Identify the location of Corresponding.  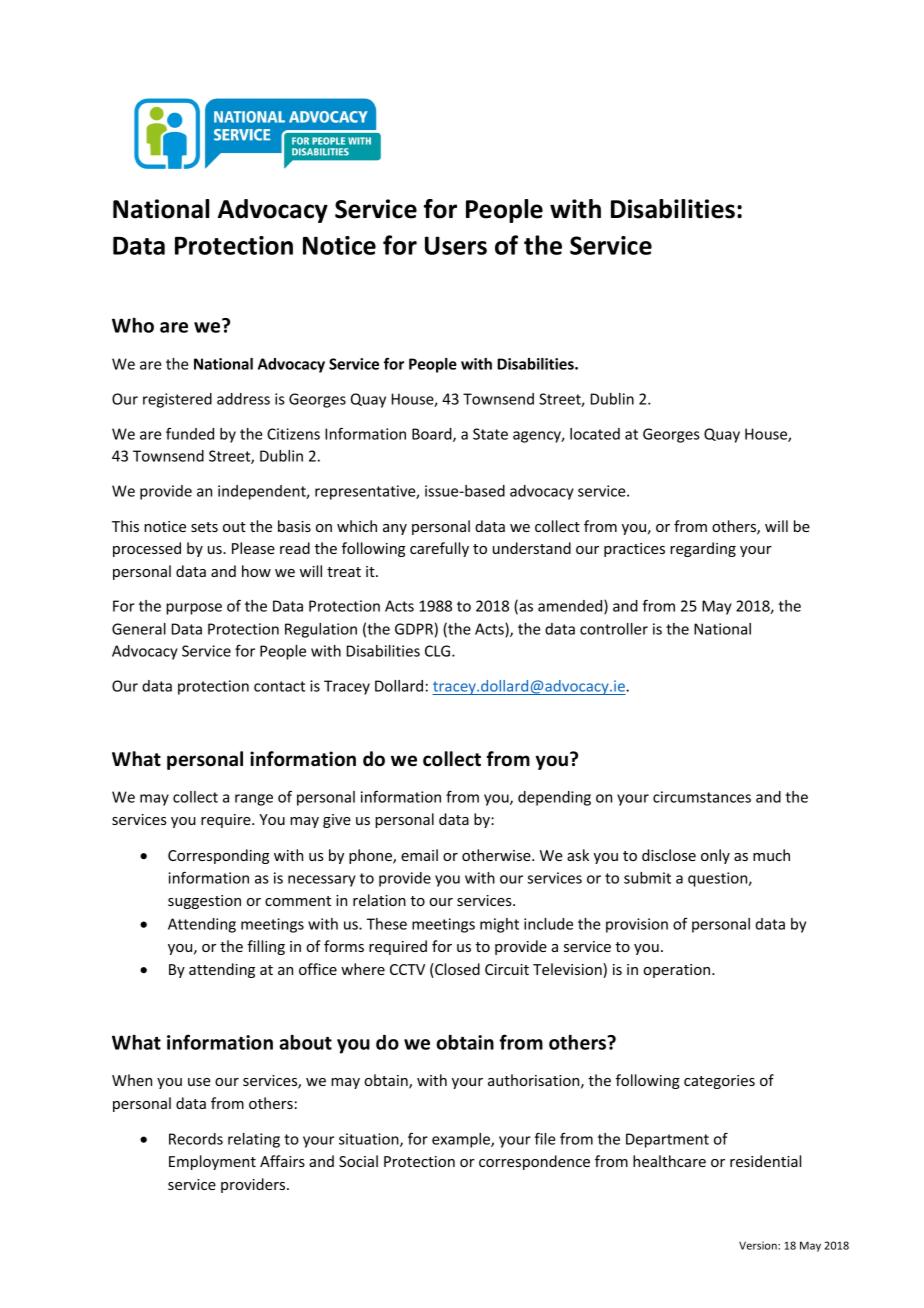
(218, 856).
